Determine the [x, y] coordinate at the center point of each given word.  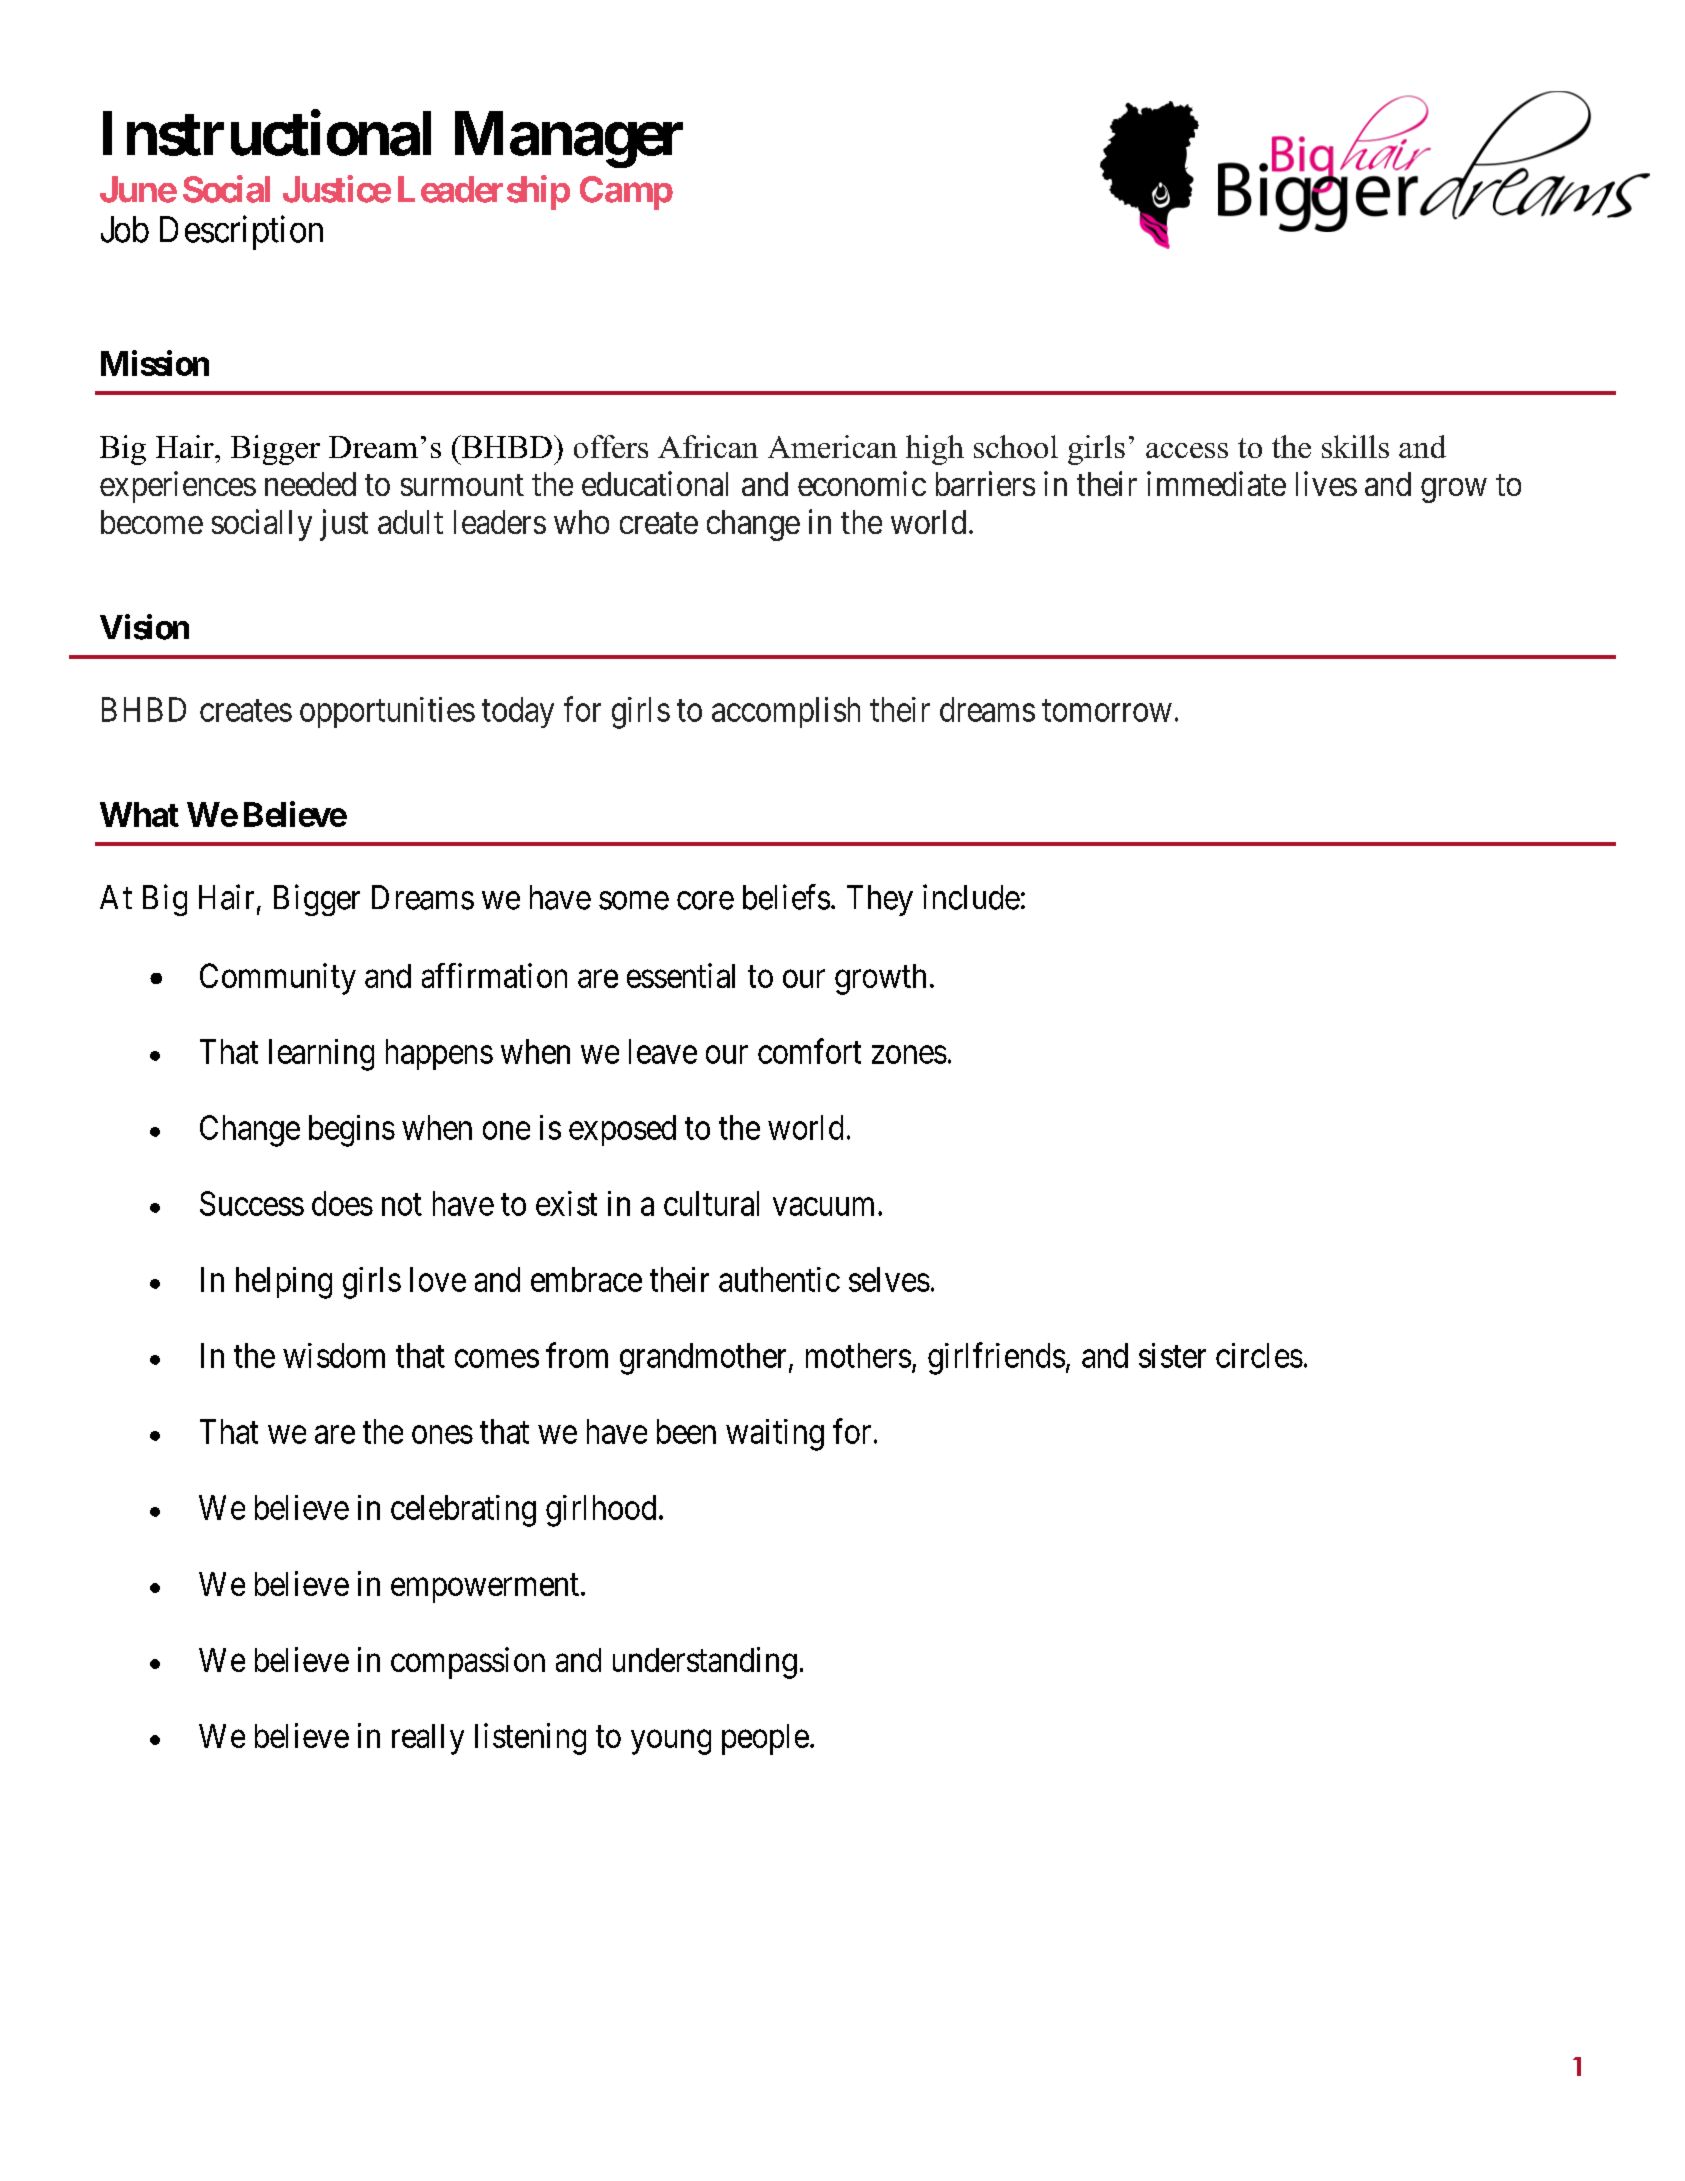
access [1187, 450]
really [428, 1739]
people [765, 1739]
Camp [626, 193]
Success [252, 1203]
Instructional [267, 133]
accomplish [786, 712]
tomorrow [1107, 711]
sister [1172, 1355]
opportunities [387, 712]
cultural [711, 1203]
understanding [705, 1663]
